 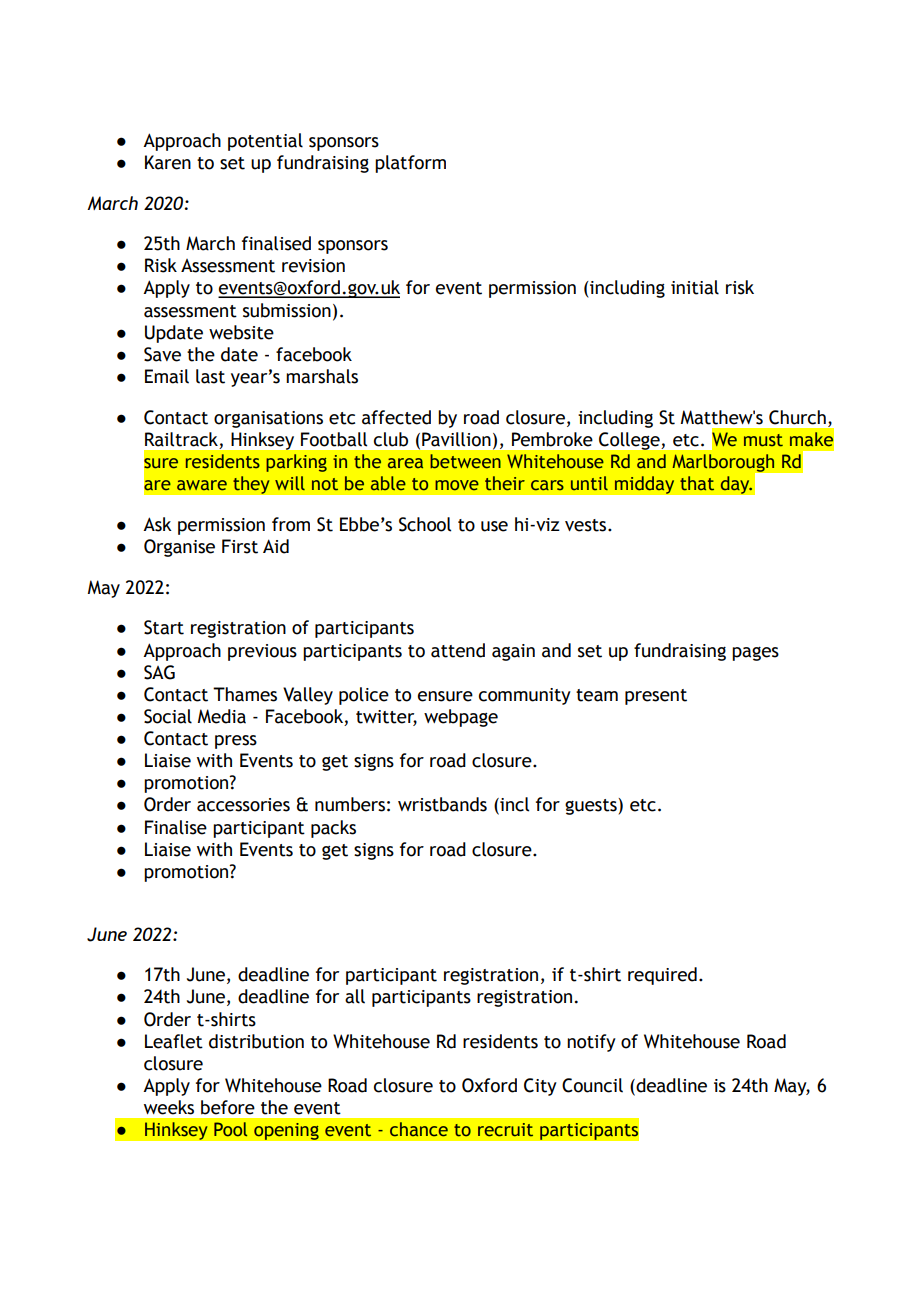 What do you see at coordinates (458, 650) in the page?
I see `attend` at bounding box center [458, 650].
